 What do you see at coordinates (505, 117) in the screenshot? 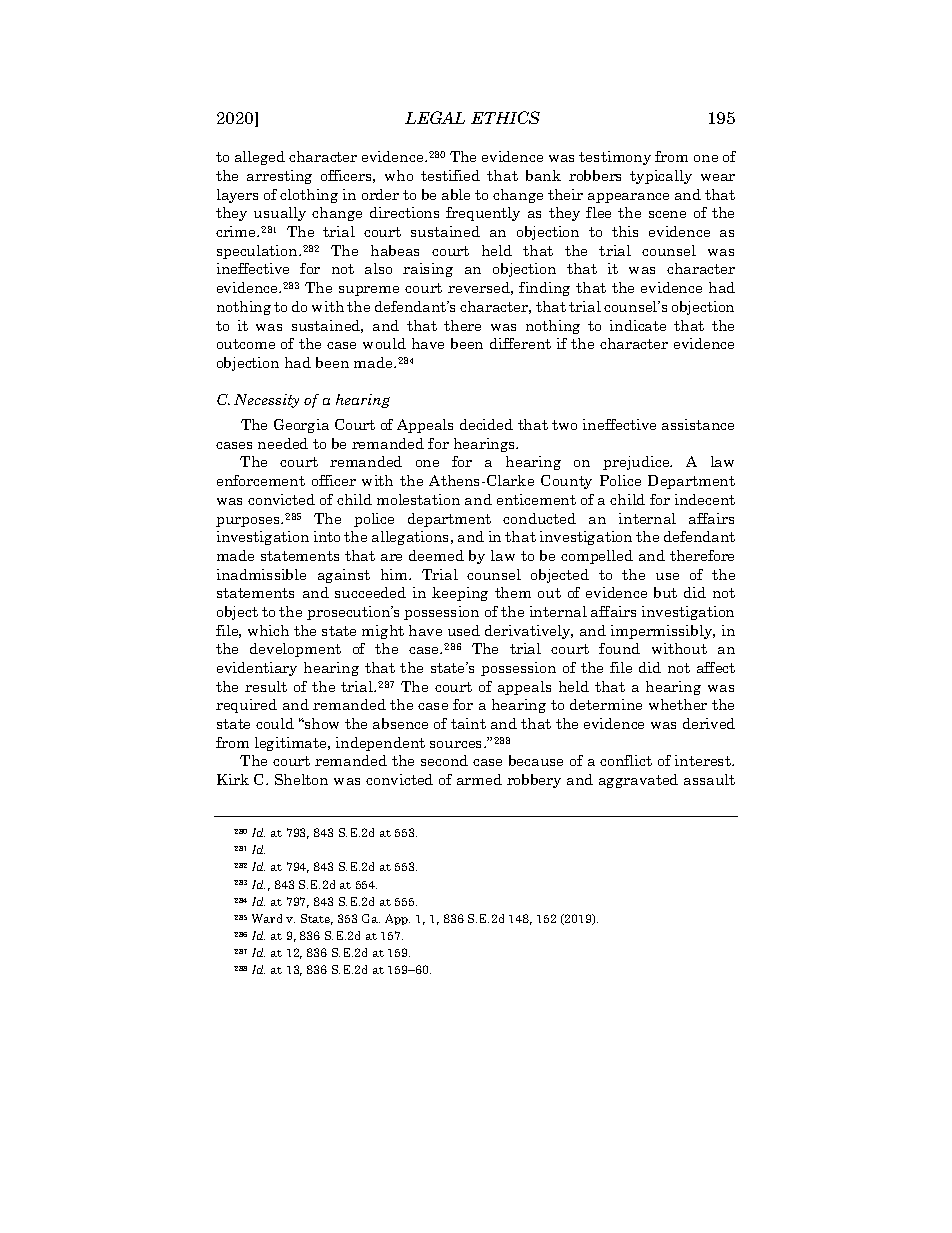
I see `ETHICS` at bounding box center [505, 117].
